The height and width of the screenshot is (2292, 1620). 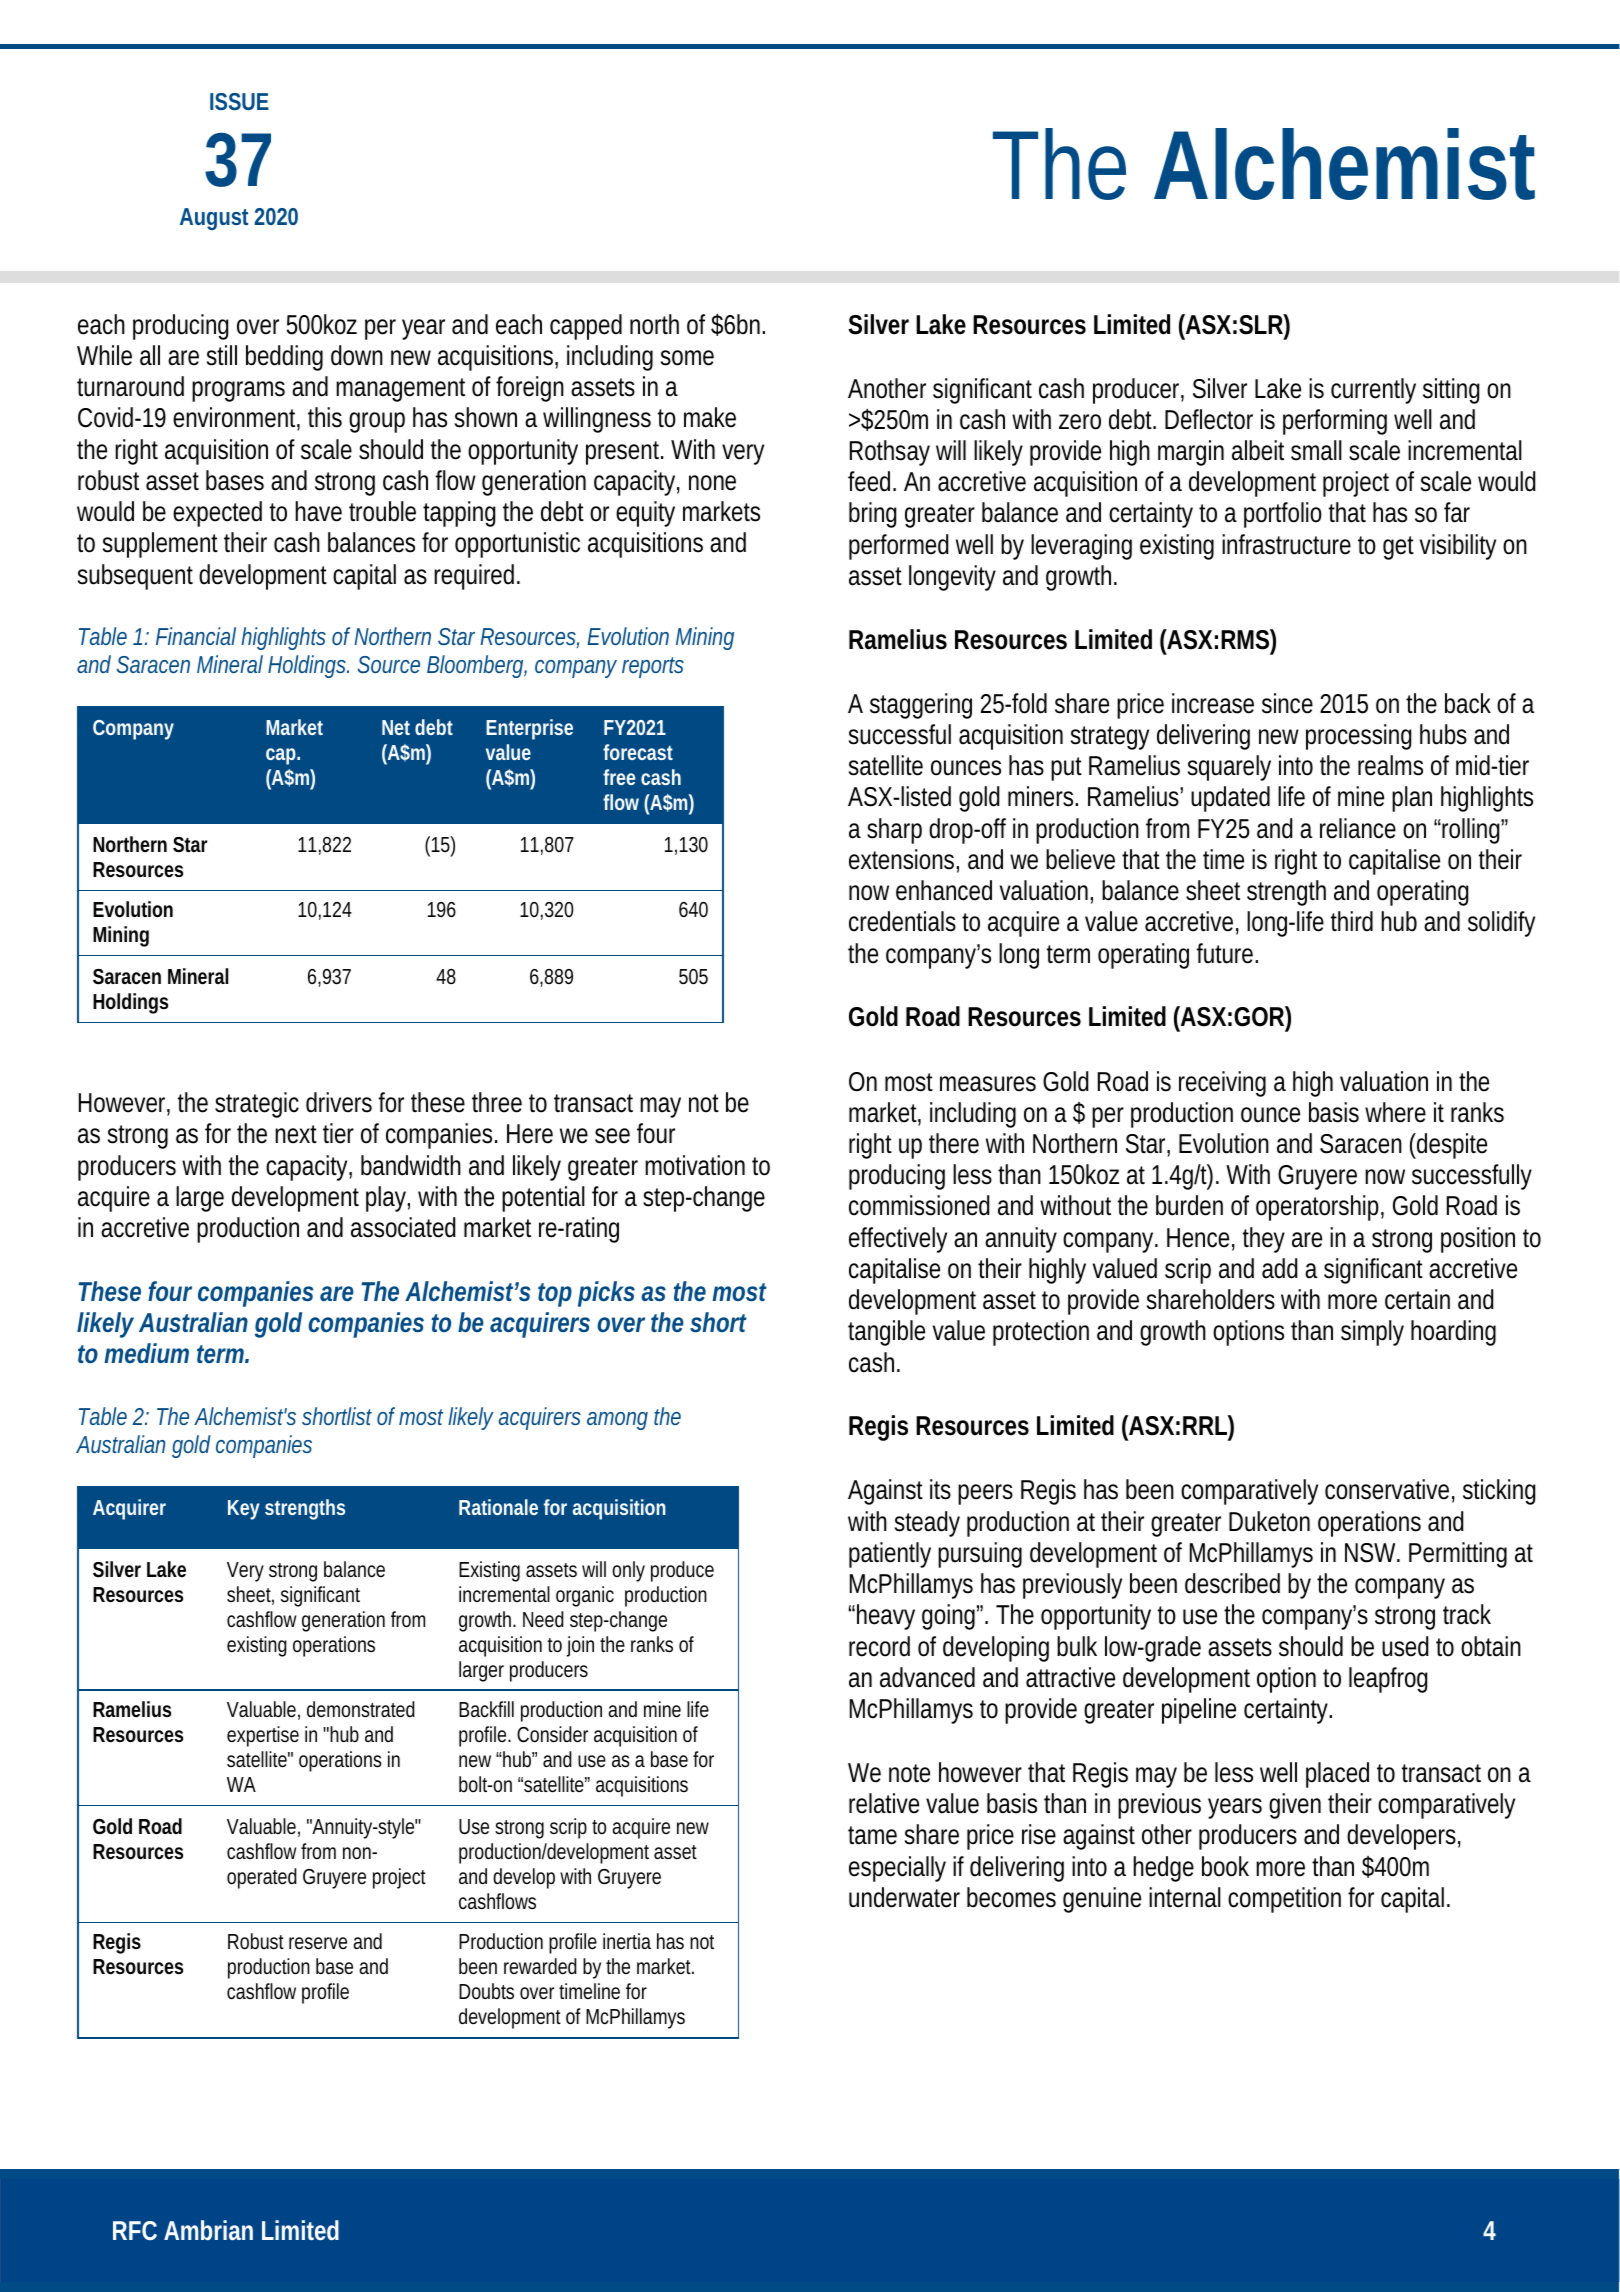 What do you see at coordinates (1373, 391) in the screenshot?
I see `currently` at bounding box center [1373, 391].
